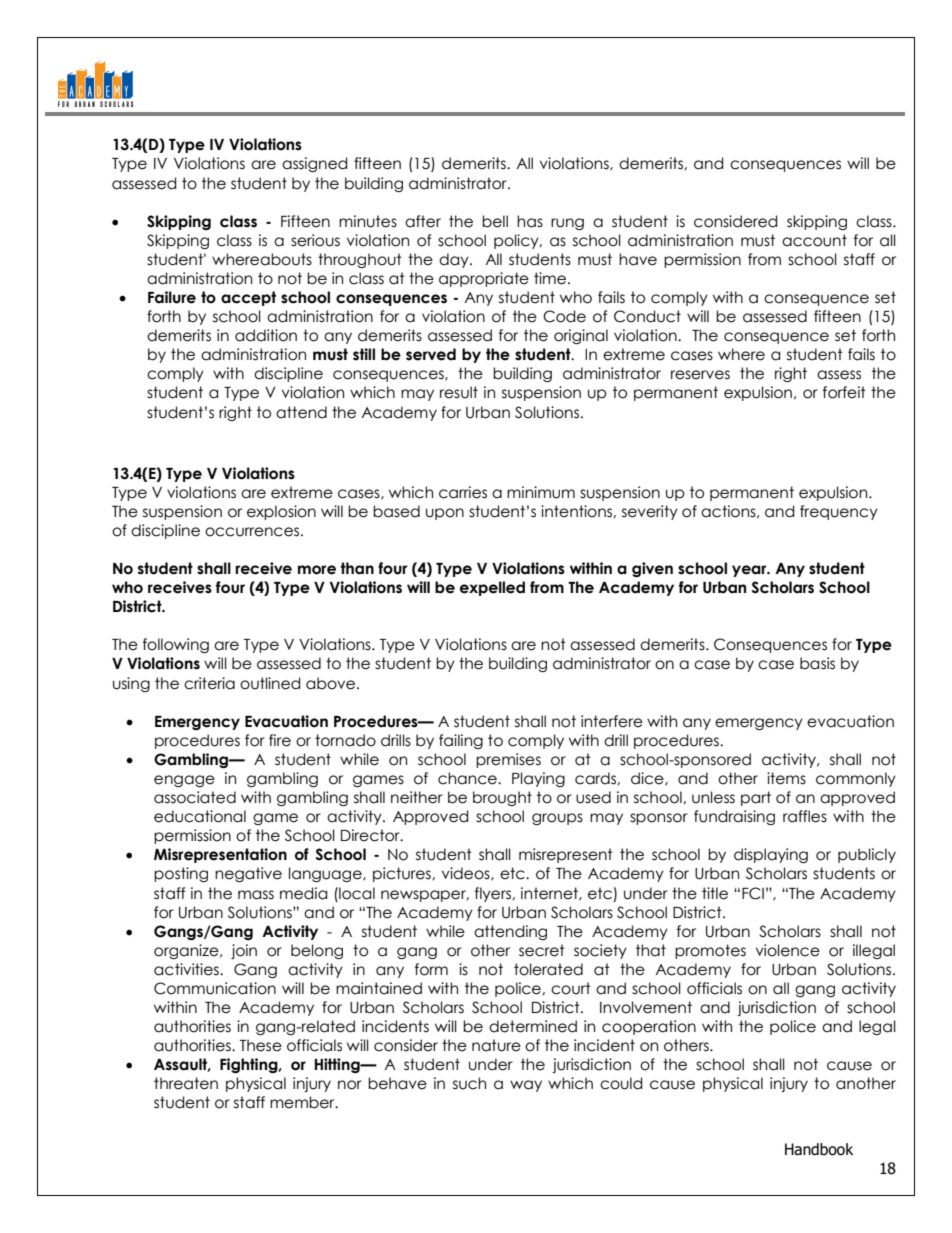  I want to click on account, so click(814, 240).
